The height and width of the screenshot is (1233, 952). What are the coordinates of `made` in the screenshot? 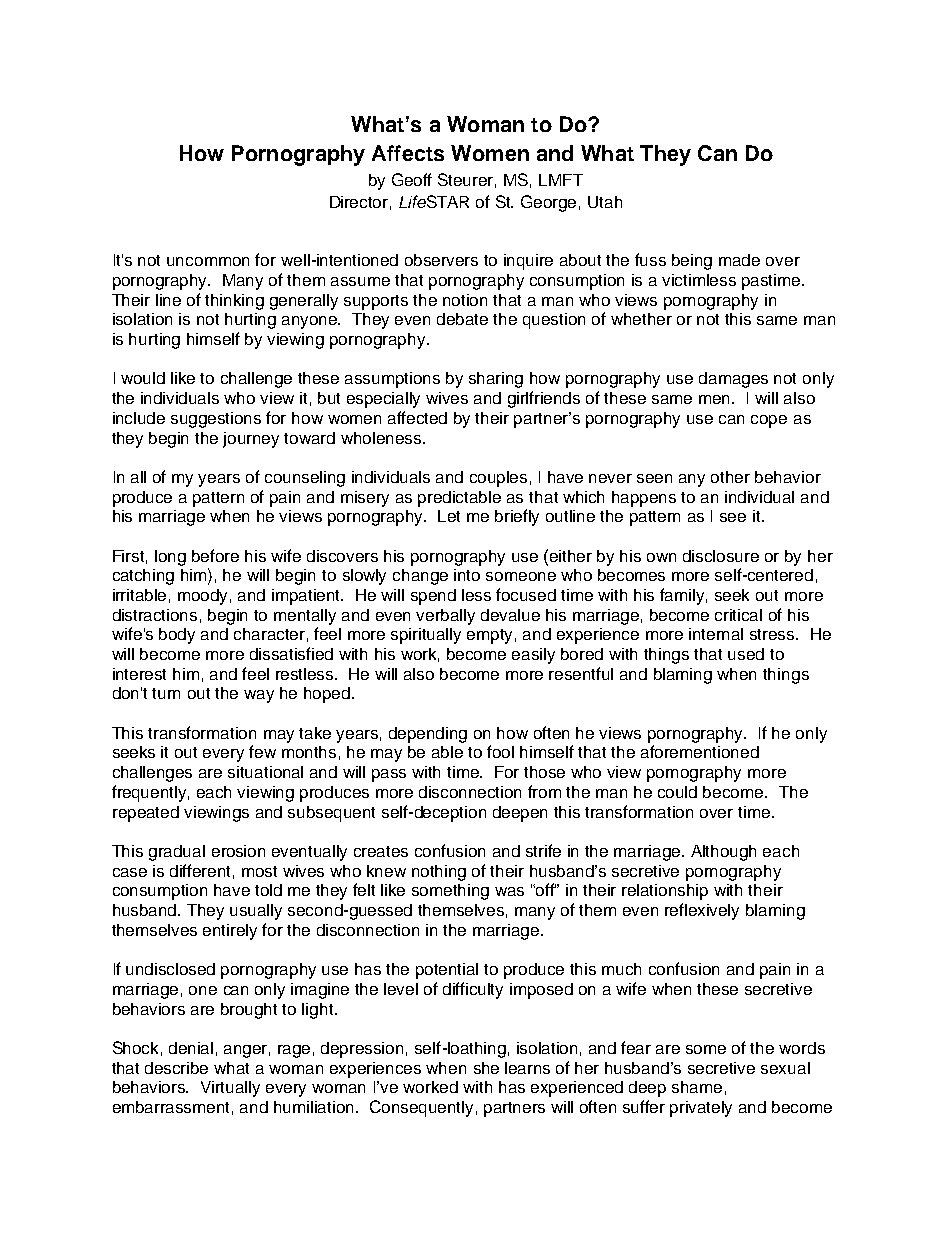 It's located at (739, 260).
